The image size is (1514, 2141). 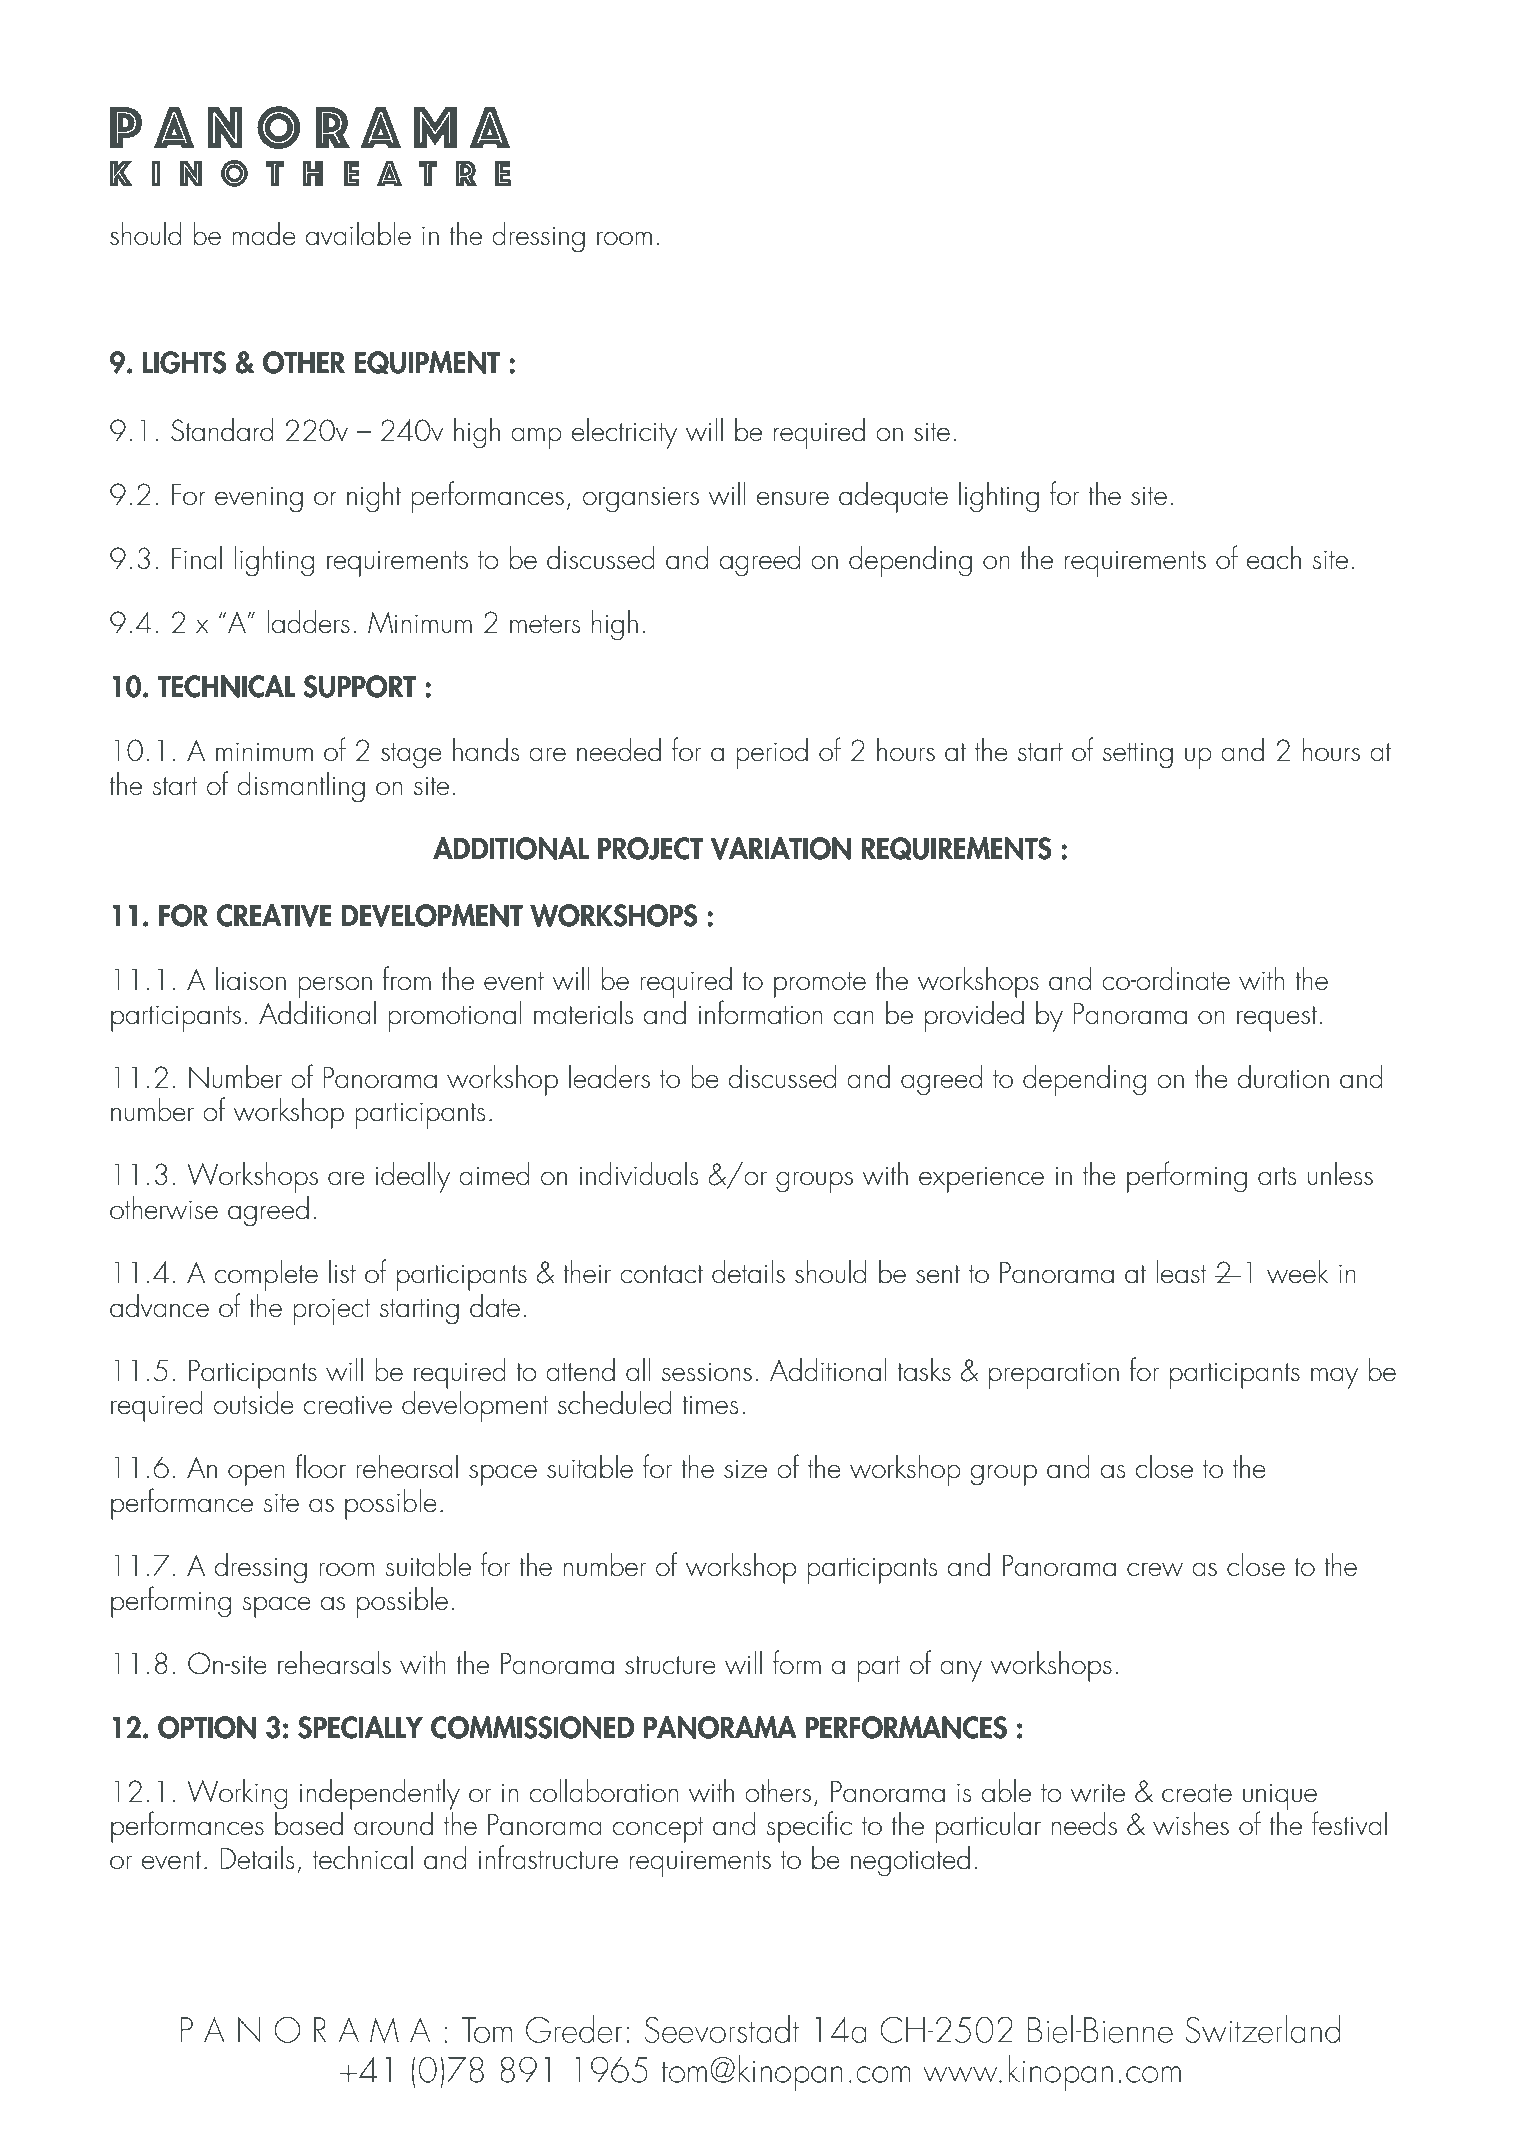 What do you see at coordinates (1277, 1019) in the screenshot?
I see `request` at bounding box center [1277, 1019].
